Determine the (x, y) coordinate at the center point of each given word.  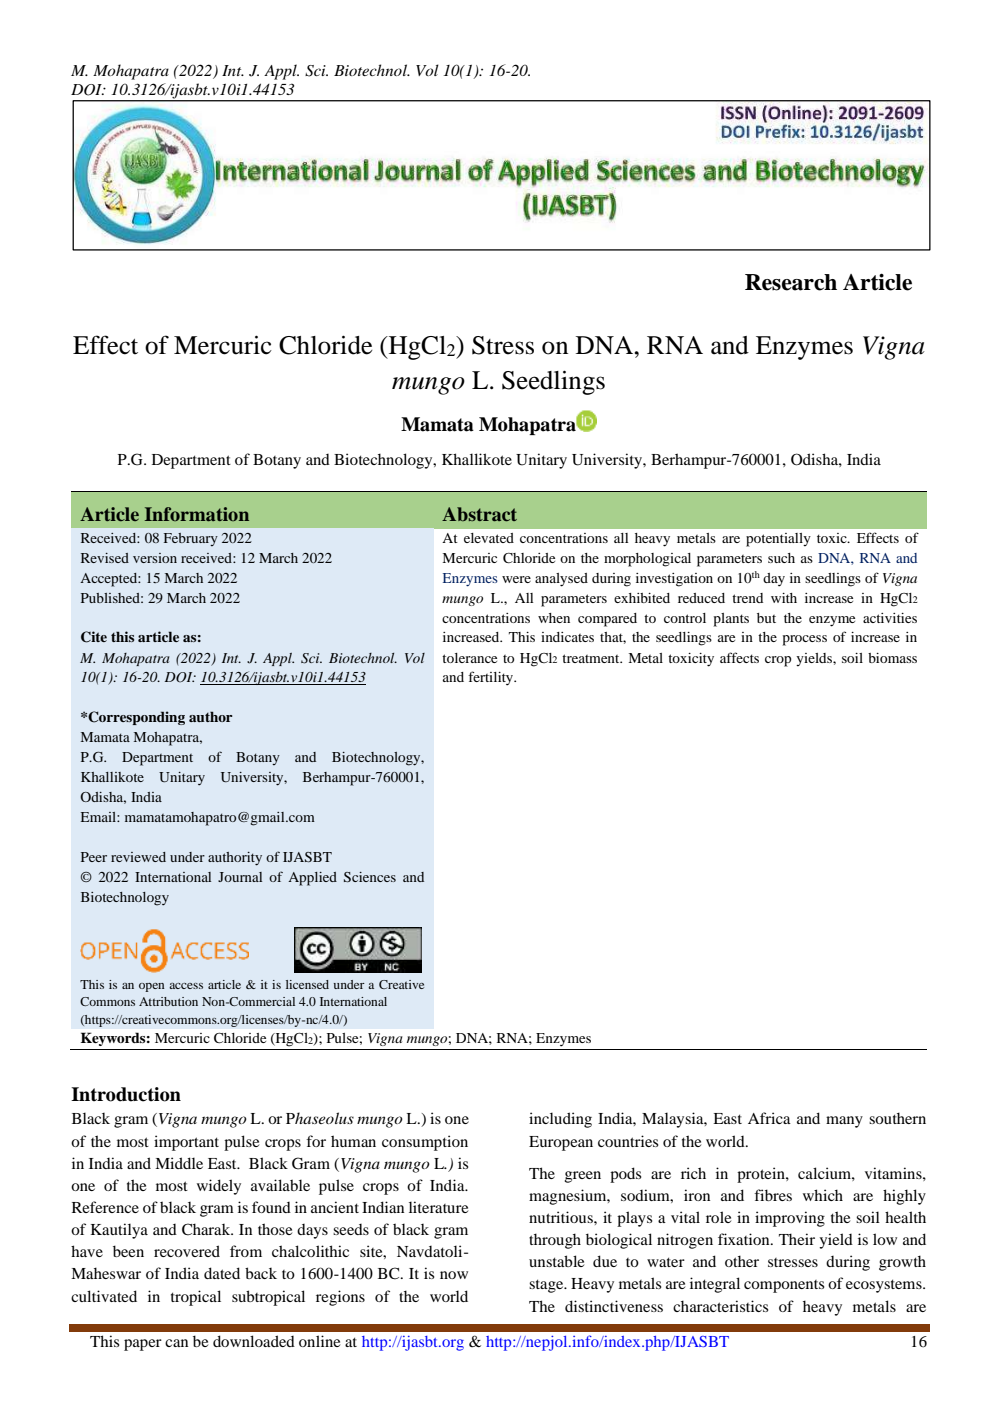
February (191, 539)
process (805, 640)
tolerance (469, 658)
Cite (94, 637)
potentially (778, 540)
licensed (307, 984)
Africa (769, 1118)
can (176, 1343)
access (186, 986)
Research (791, 282)
